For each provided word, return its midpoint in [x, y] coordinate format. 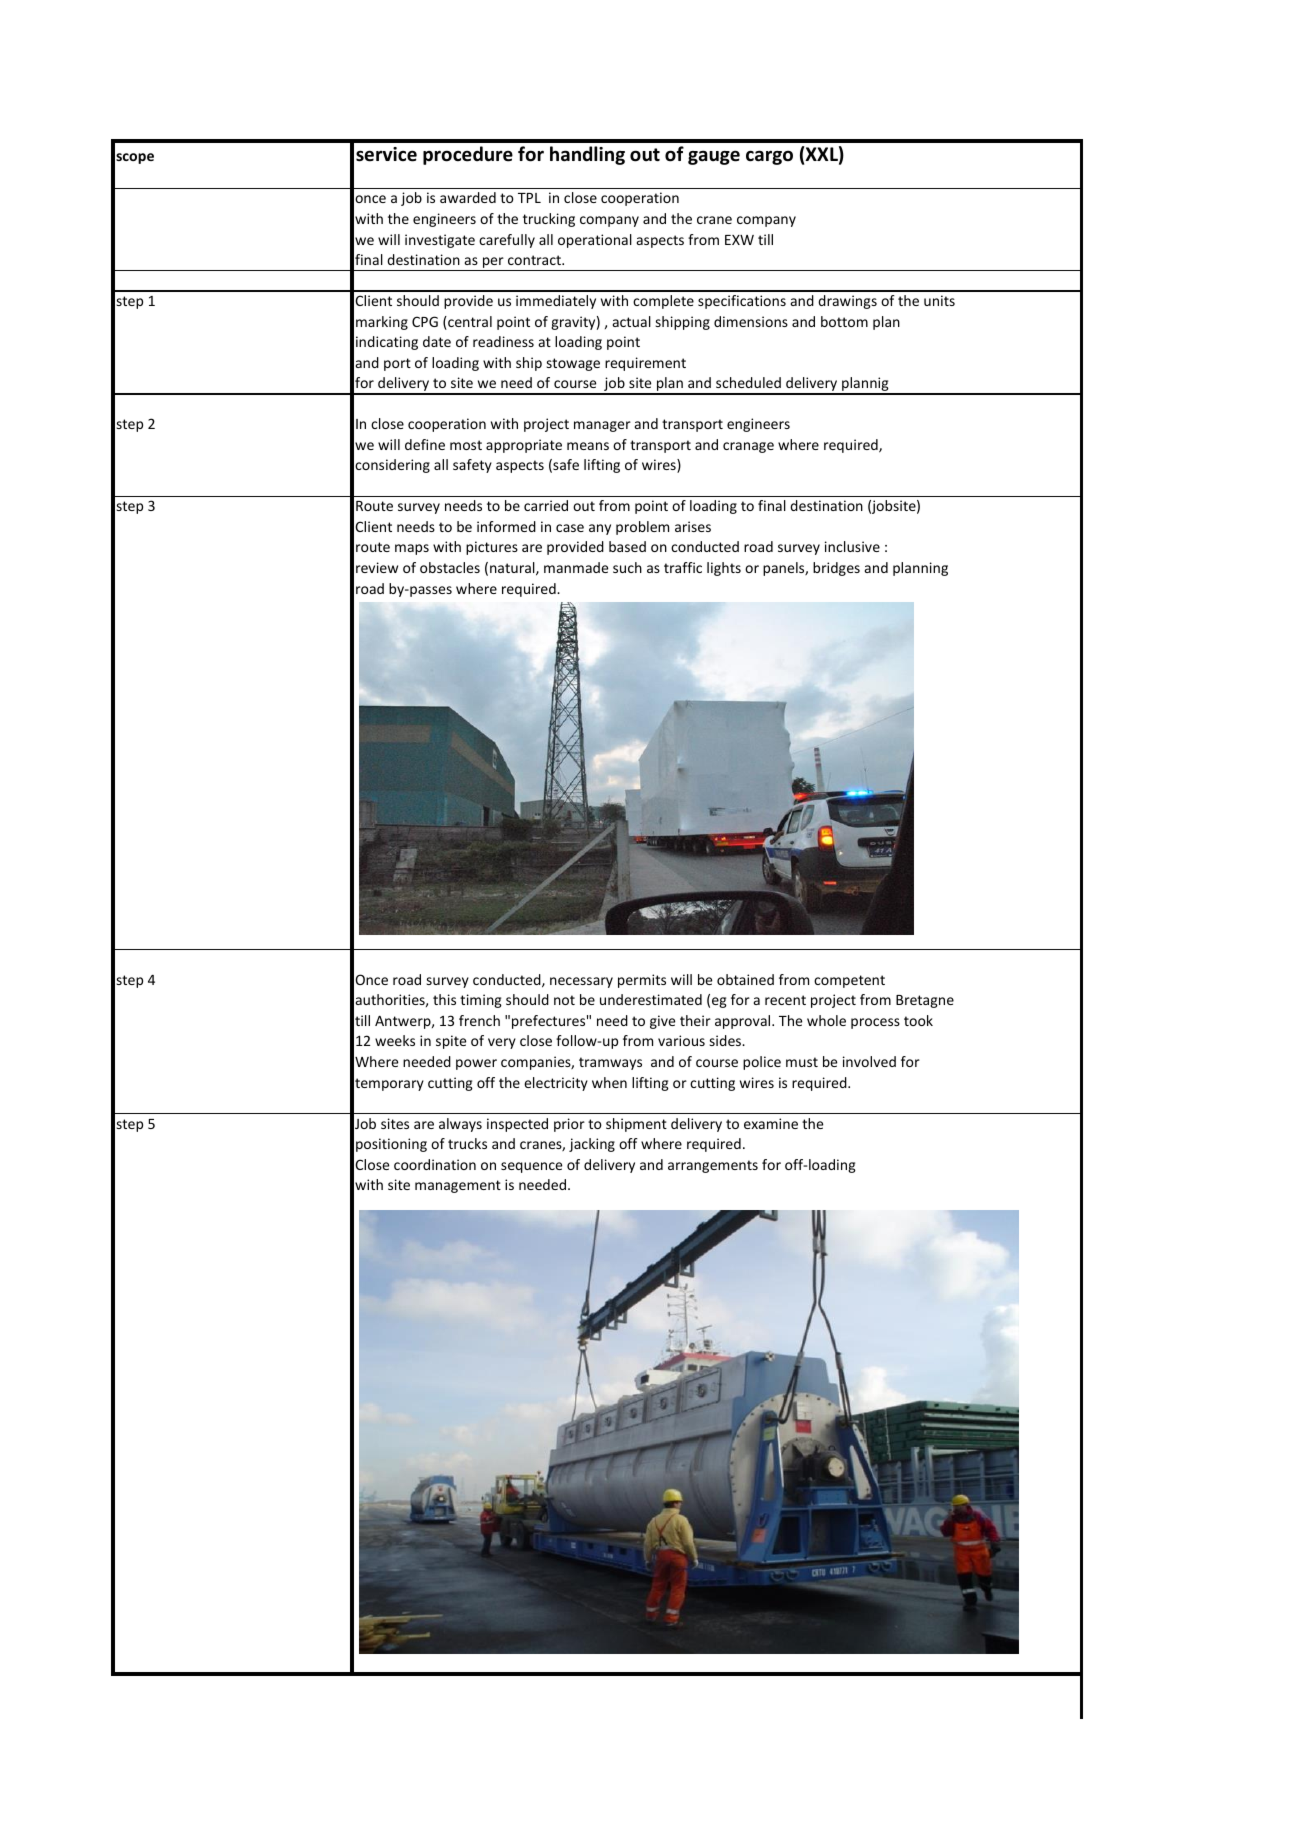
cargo [769, 157]
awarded [468, 197]
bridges [836, 569]
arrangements [713, 1166]
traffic [683, 567]
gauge [714, 157]
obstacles [450, 567]
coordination [435, 1164]
